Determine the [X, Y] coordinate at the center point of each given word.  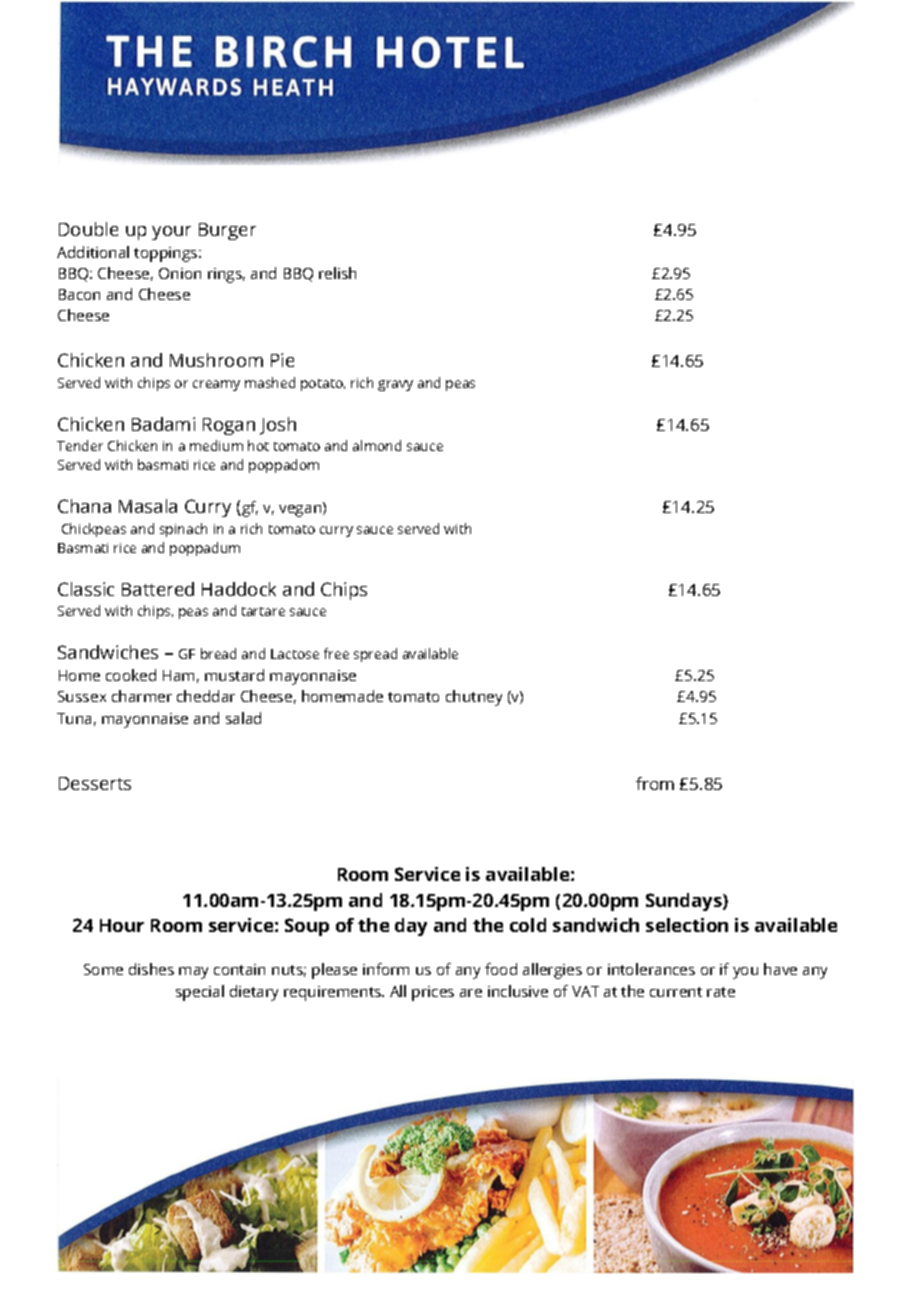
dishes [151, 969]
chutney [474, 698]
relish [337, 273]
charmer [142, 696]
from [655, 783]
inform [386, 969]
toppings [167, 254]
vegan [301, 510]
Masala [148, 506]
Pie [282, 360]
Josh [278, 426]
